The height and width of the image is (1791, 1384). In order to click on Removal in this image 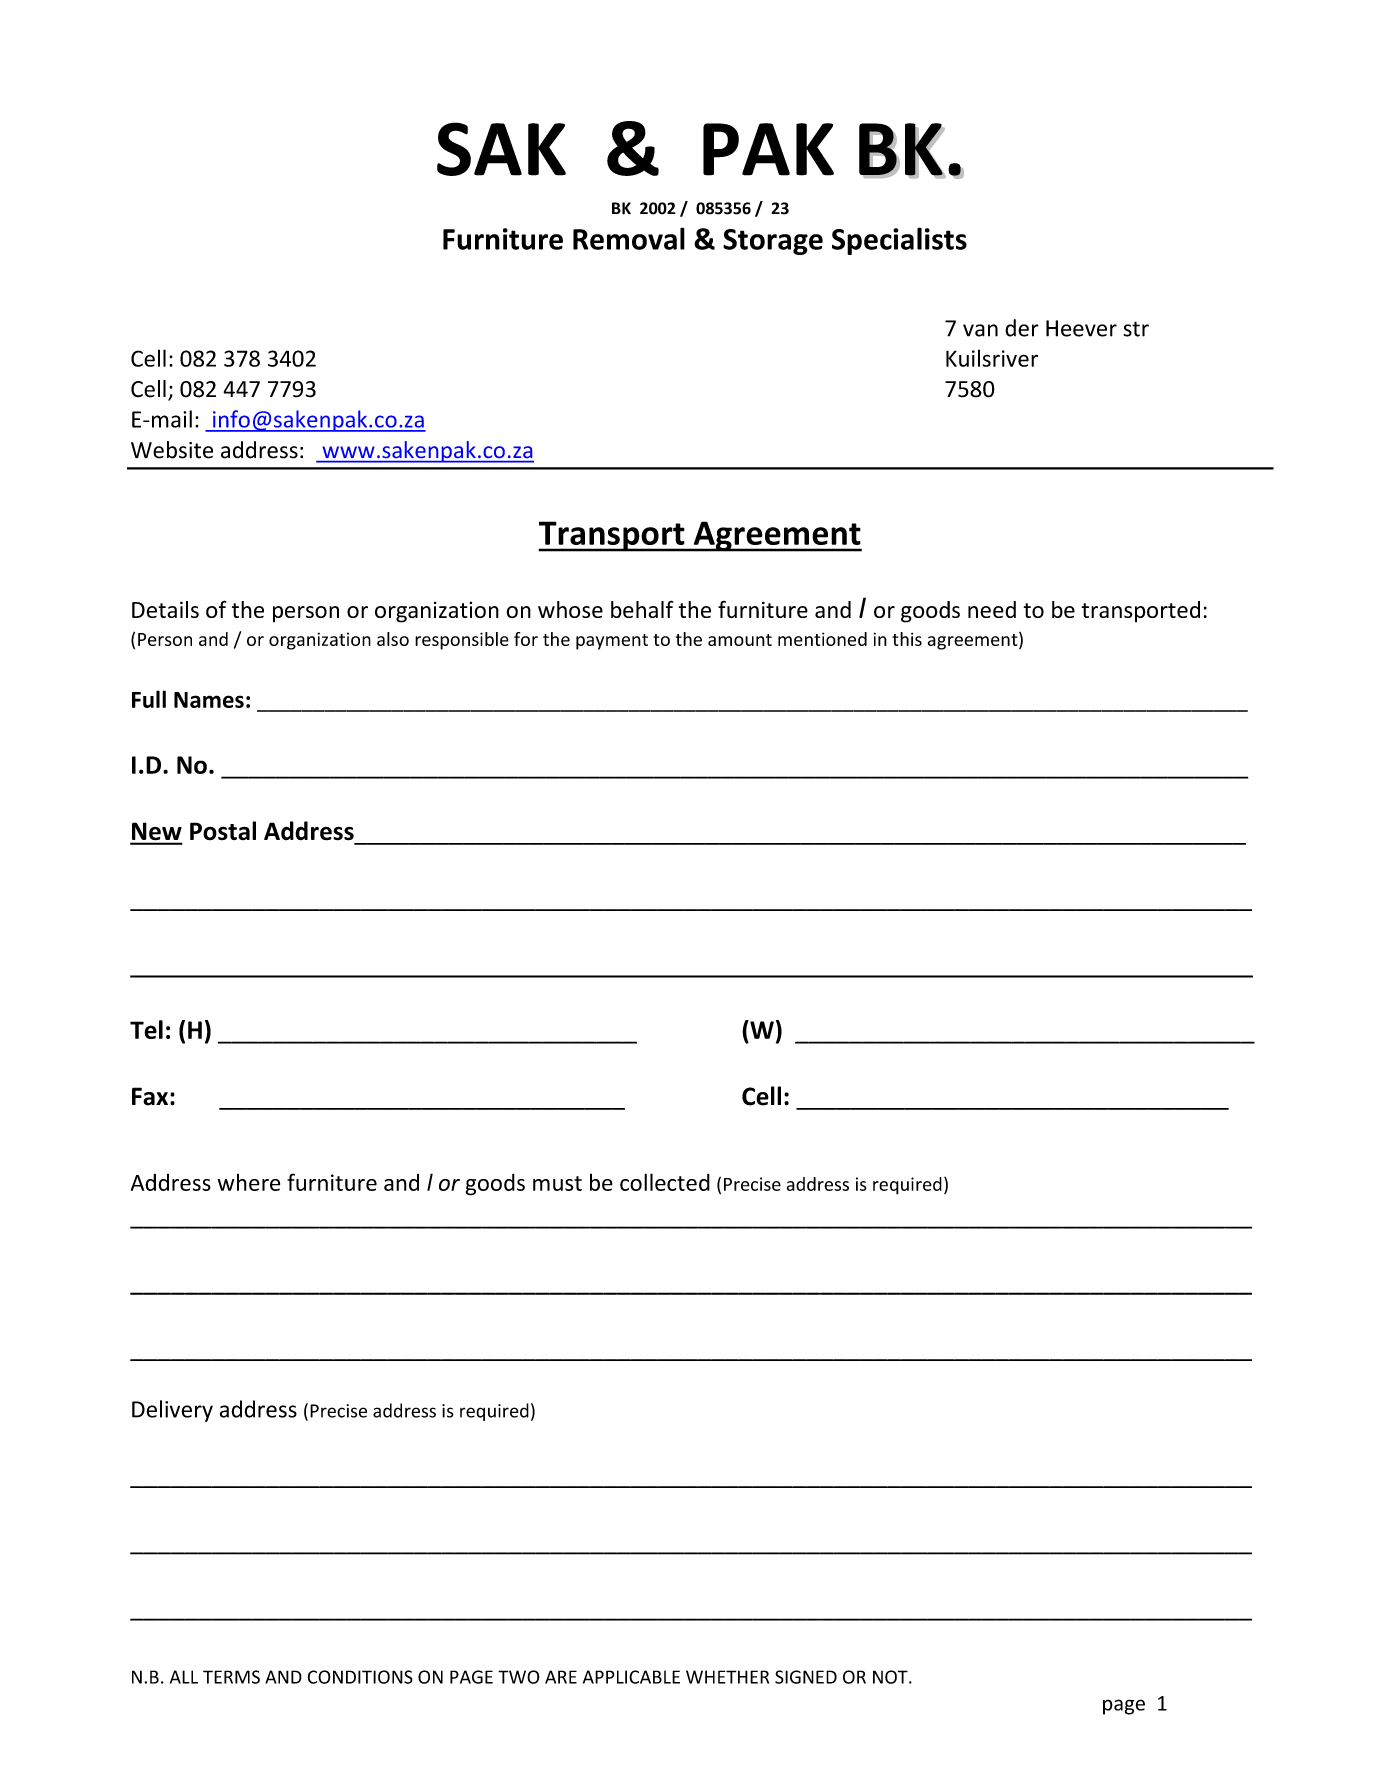, I will do `click(629, 238)`.
